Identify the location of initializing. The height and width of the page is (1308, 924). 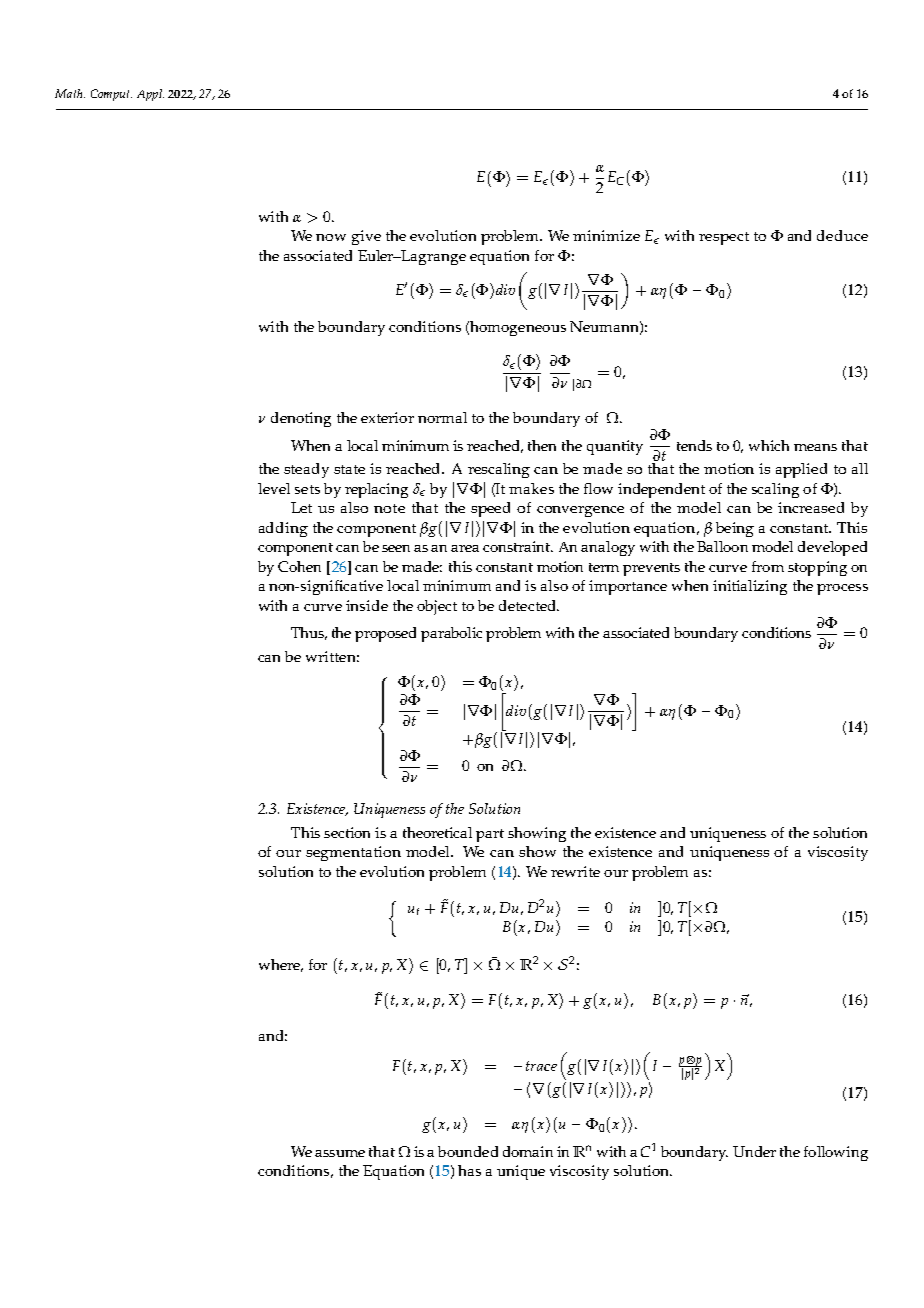
(750, 587).
